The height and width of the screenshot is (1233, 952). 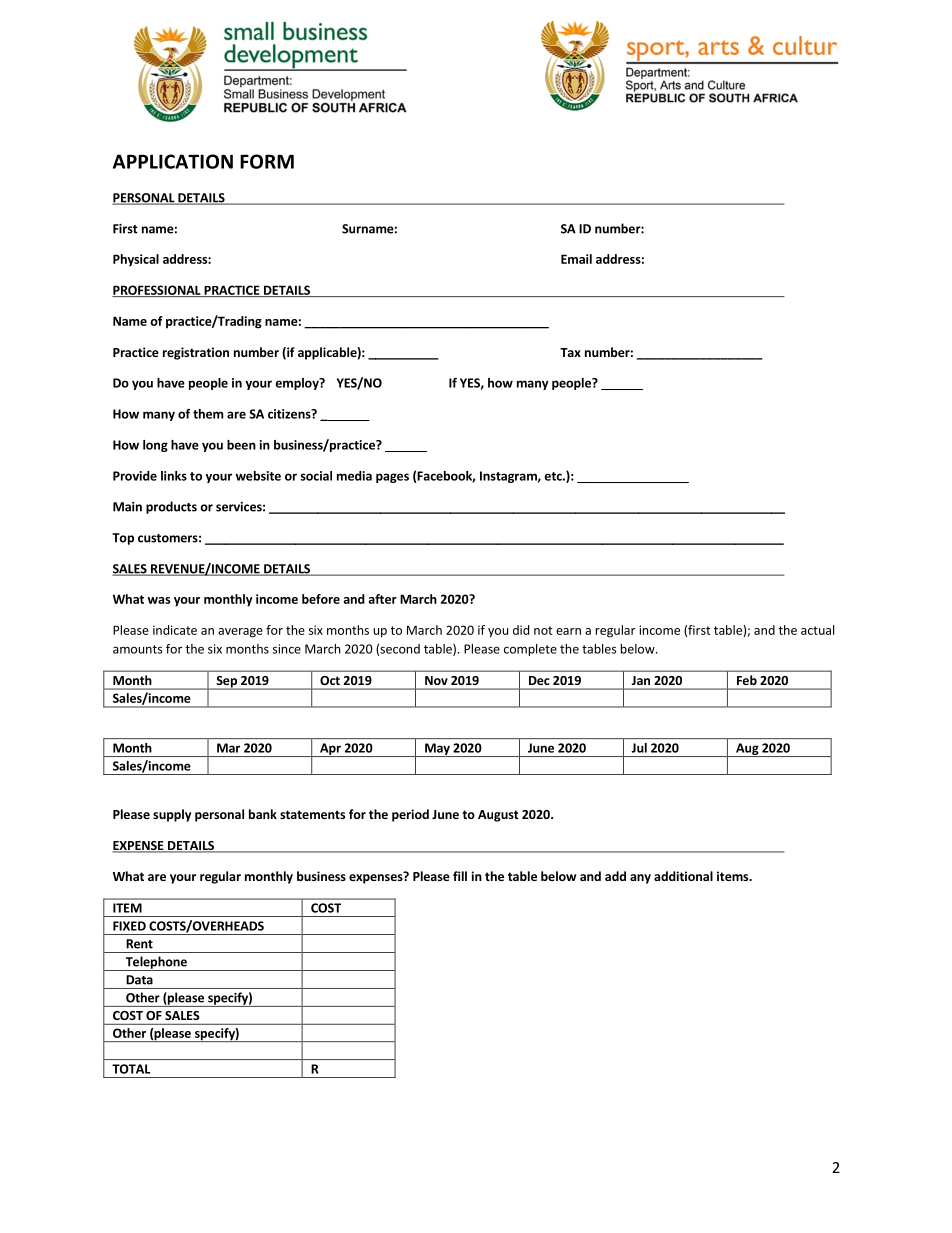 What do you see at coordinates (818, 630) in the screenshot?
I see `actual` at bounding box center [818, 630].
